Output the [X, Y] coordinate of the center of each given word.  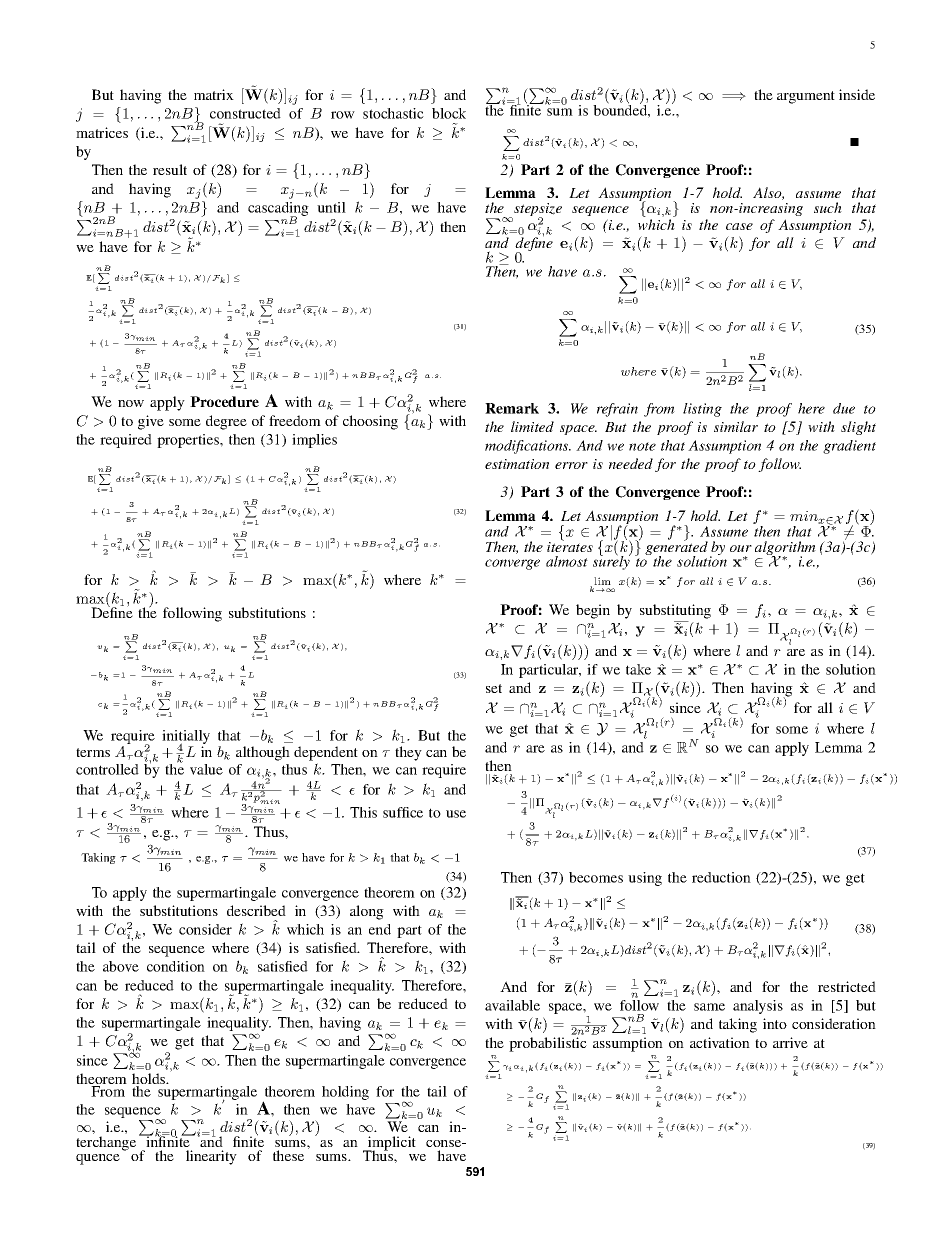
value [206, 769]
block [449, 113]
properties [189, 441]
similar [736, 426]
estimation [517, 464]
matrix [214, 94]
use [456, 814]
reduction [721, 877]
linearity [211, 1157]
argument [806, 97]
